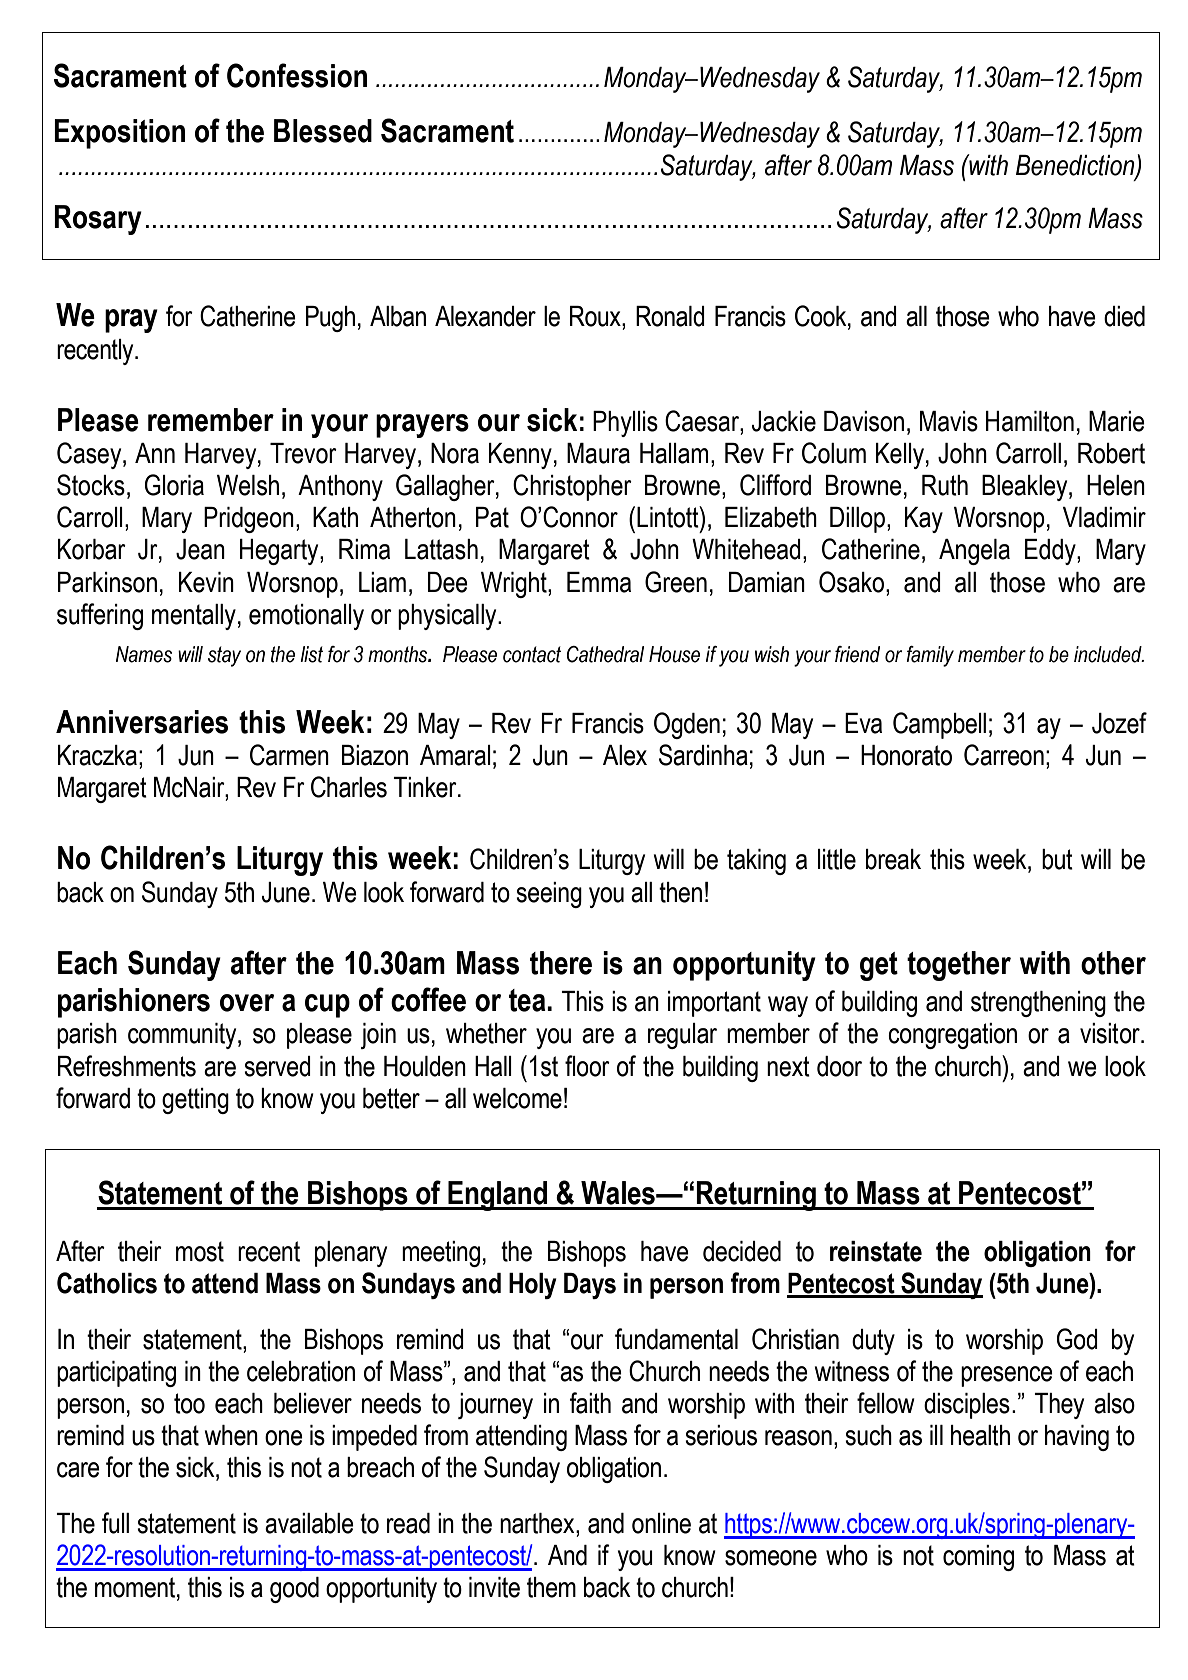  What do you see at coordinates (1057, 859) in the screenshot?
I see `but` at bounding box center [1057, 859].
